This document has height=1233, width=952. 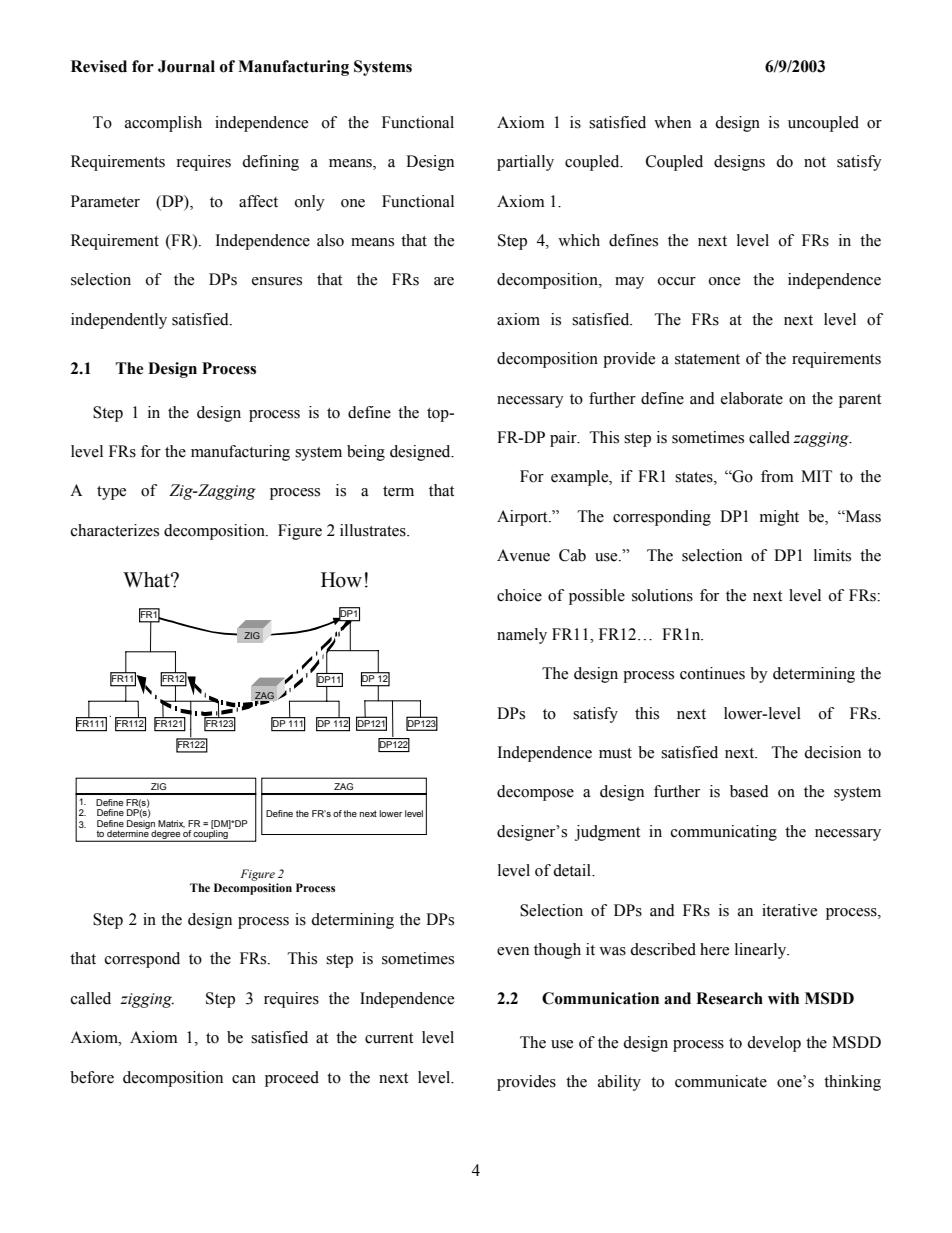 I want to click on may, so click(x=629, y=283).
